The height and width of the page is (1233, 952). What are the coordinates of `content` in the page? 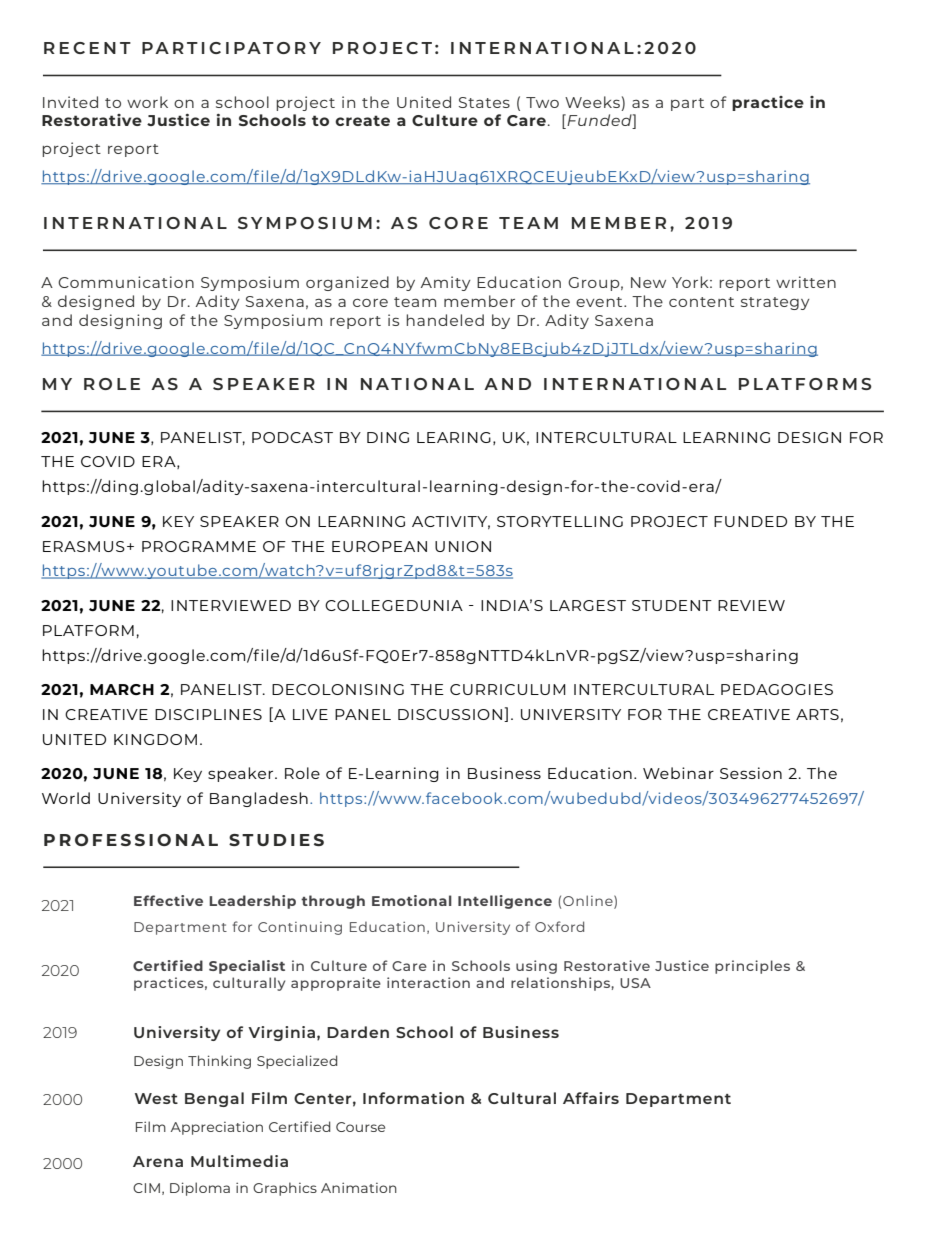 It's located at (701, 302).
